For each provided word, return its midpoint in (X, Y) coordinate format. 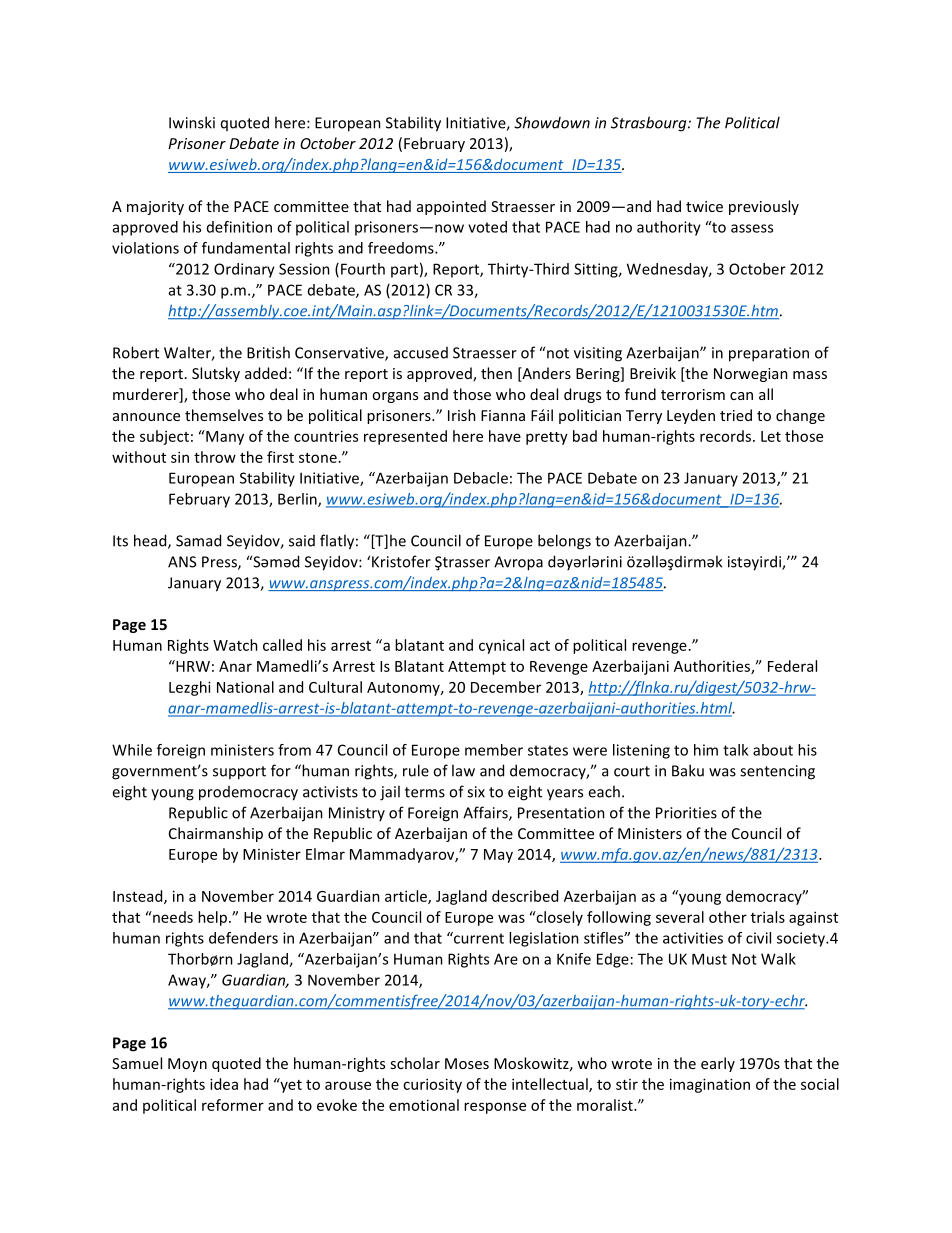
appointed (451, 207)
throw (215, 457)
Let (771, 436)
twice (704, 206)
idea (224, 1084)
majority (155, 208)
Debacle (481, 478)
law (463, 770)
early (718, 1064)
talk (735, 750)
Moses (467, 1063)
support (239, 773)
